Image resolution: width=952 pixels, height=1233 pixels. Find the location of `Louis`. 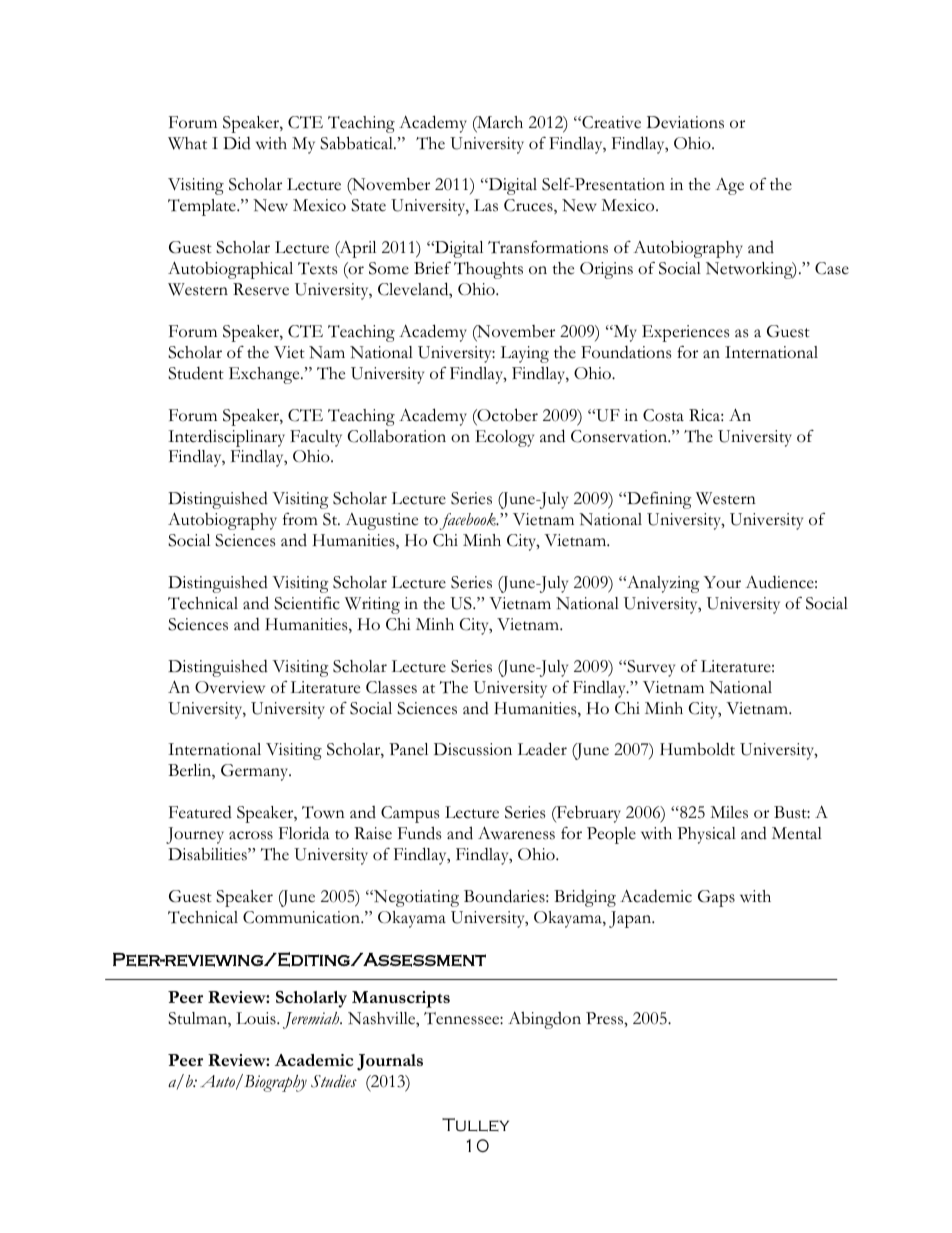

Louis is located at coordinates (257, 1018).
